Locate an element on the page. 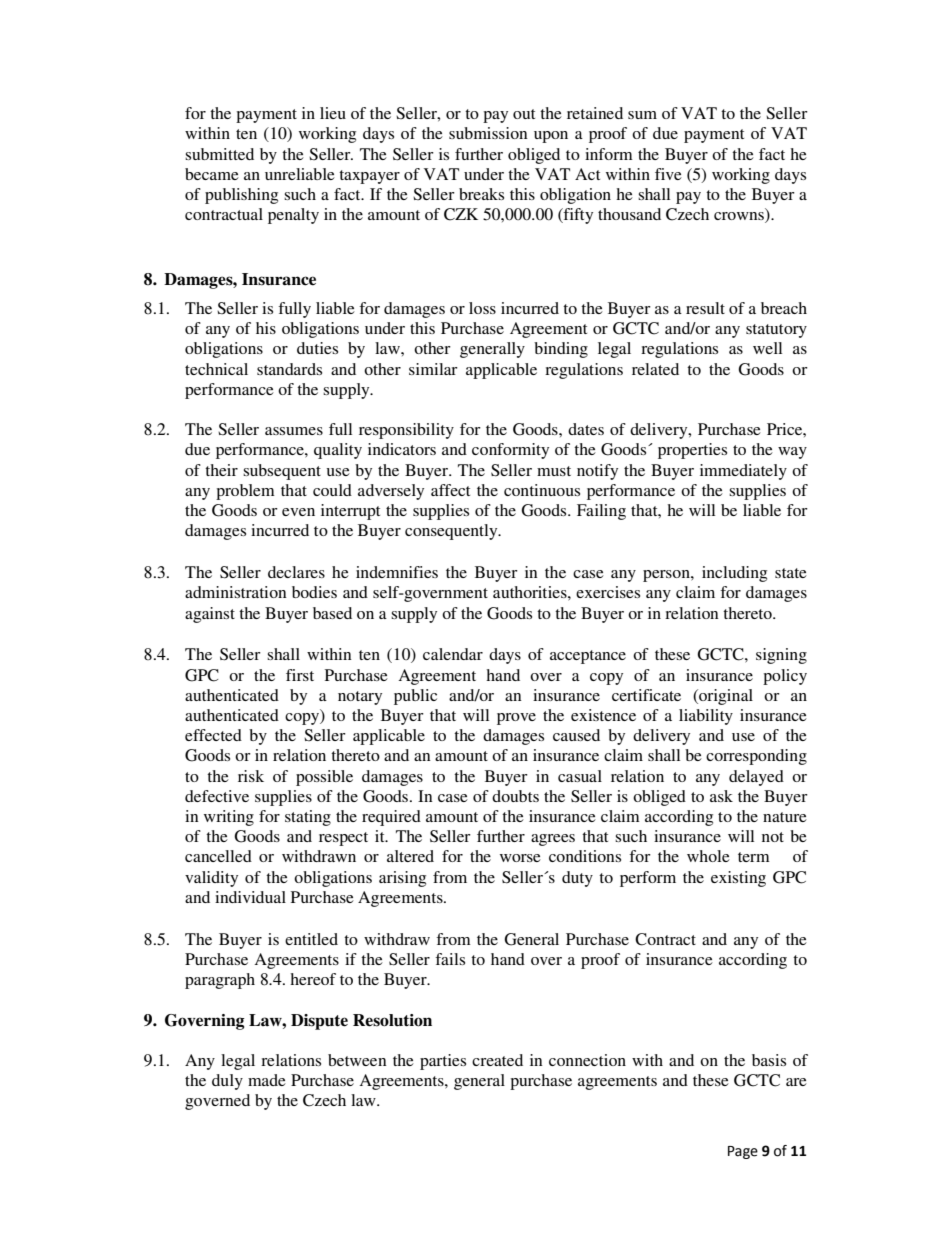 The image size is (952, 1233). existing is located at coordinates (738, 879).
